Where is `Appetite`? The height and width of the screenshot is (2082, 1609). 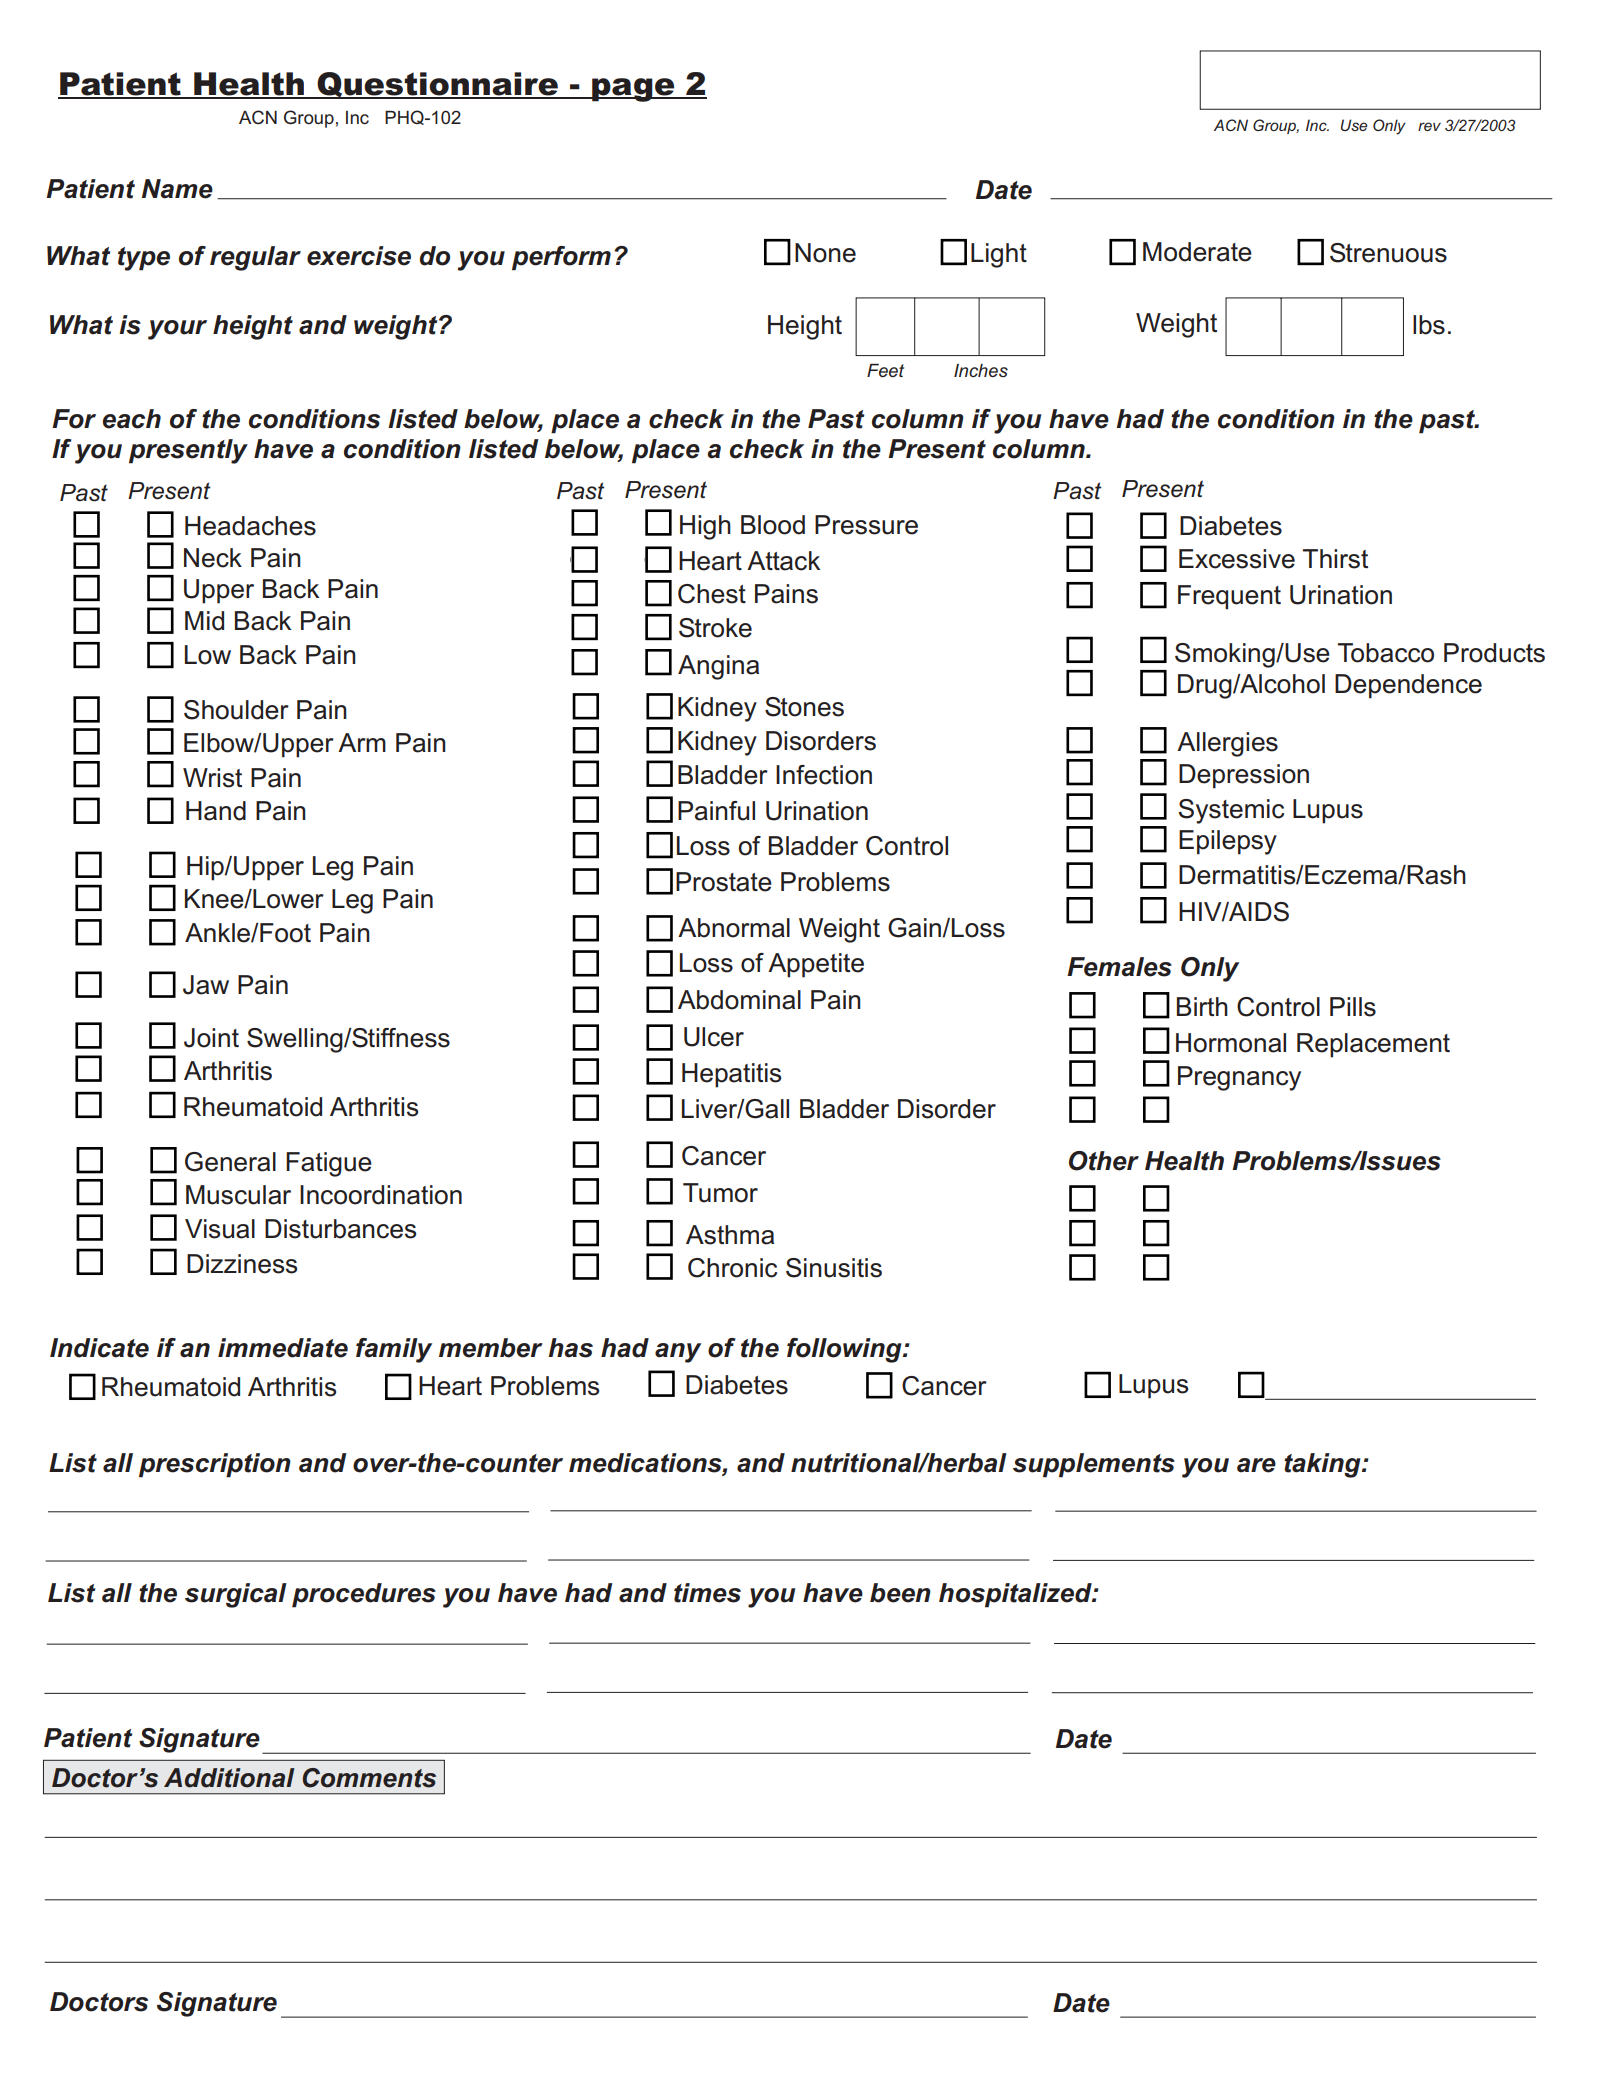 Appetite is located at coordinates (816, 965).
